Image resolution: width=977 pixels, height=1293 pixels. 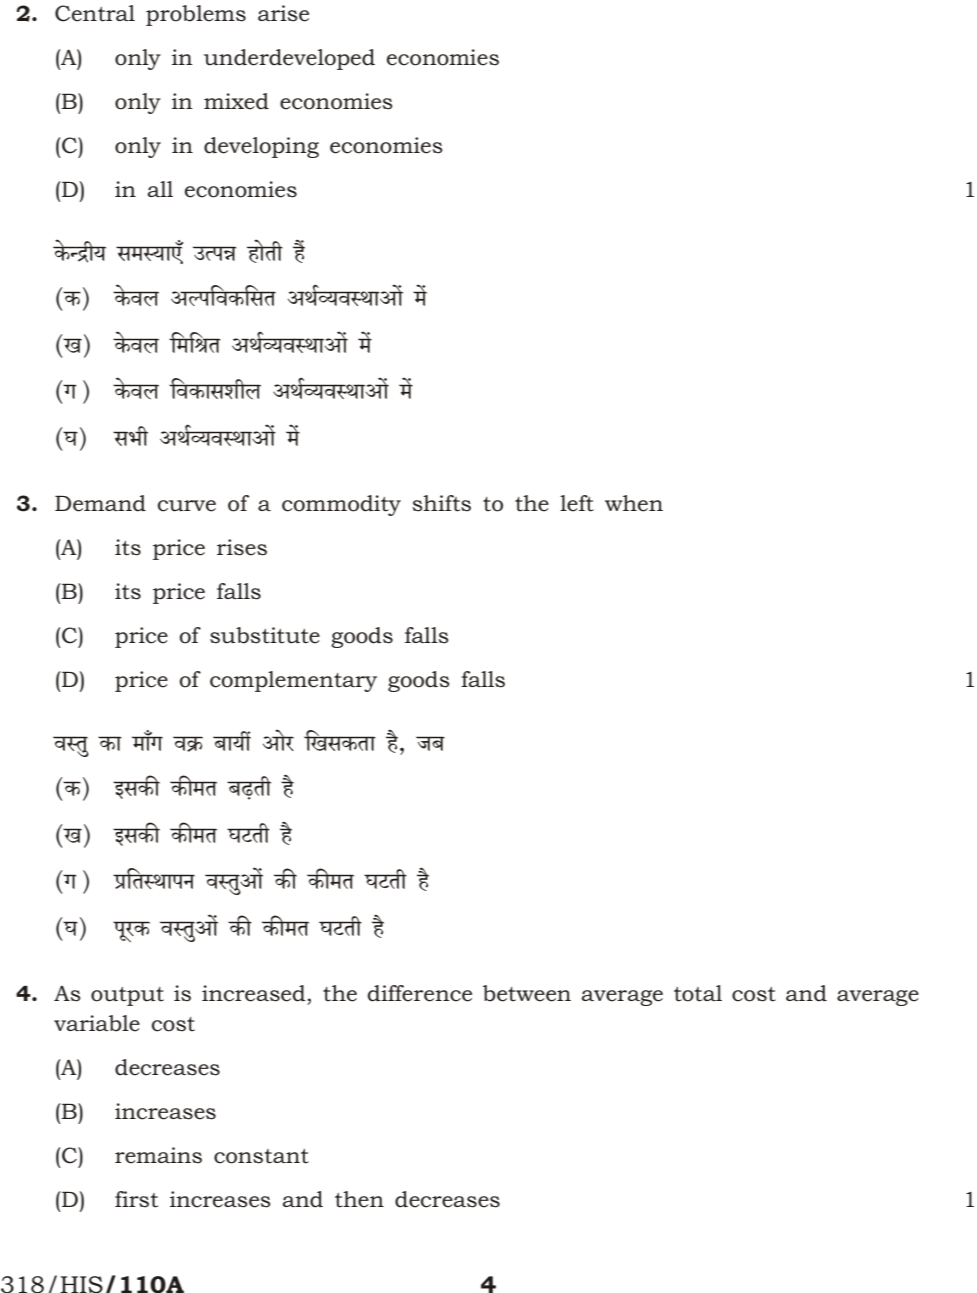 What do you see at coordinates (127, 996) in the screenshot?
I see `output` at bounding box center [127, 996].
